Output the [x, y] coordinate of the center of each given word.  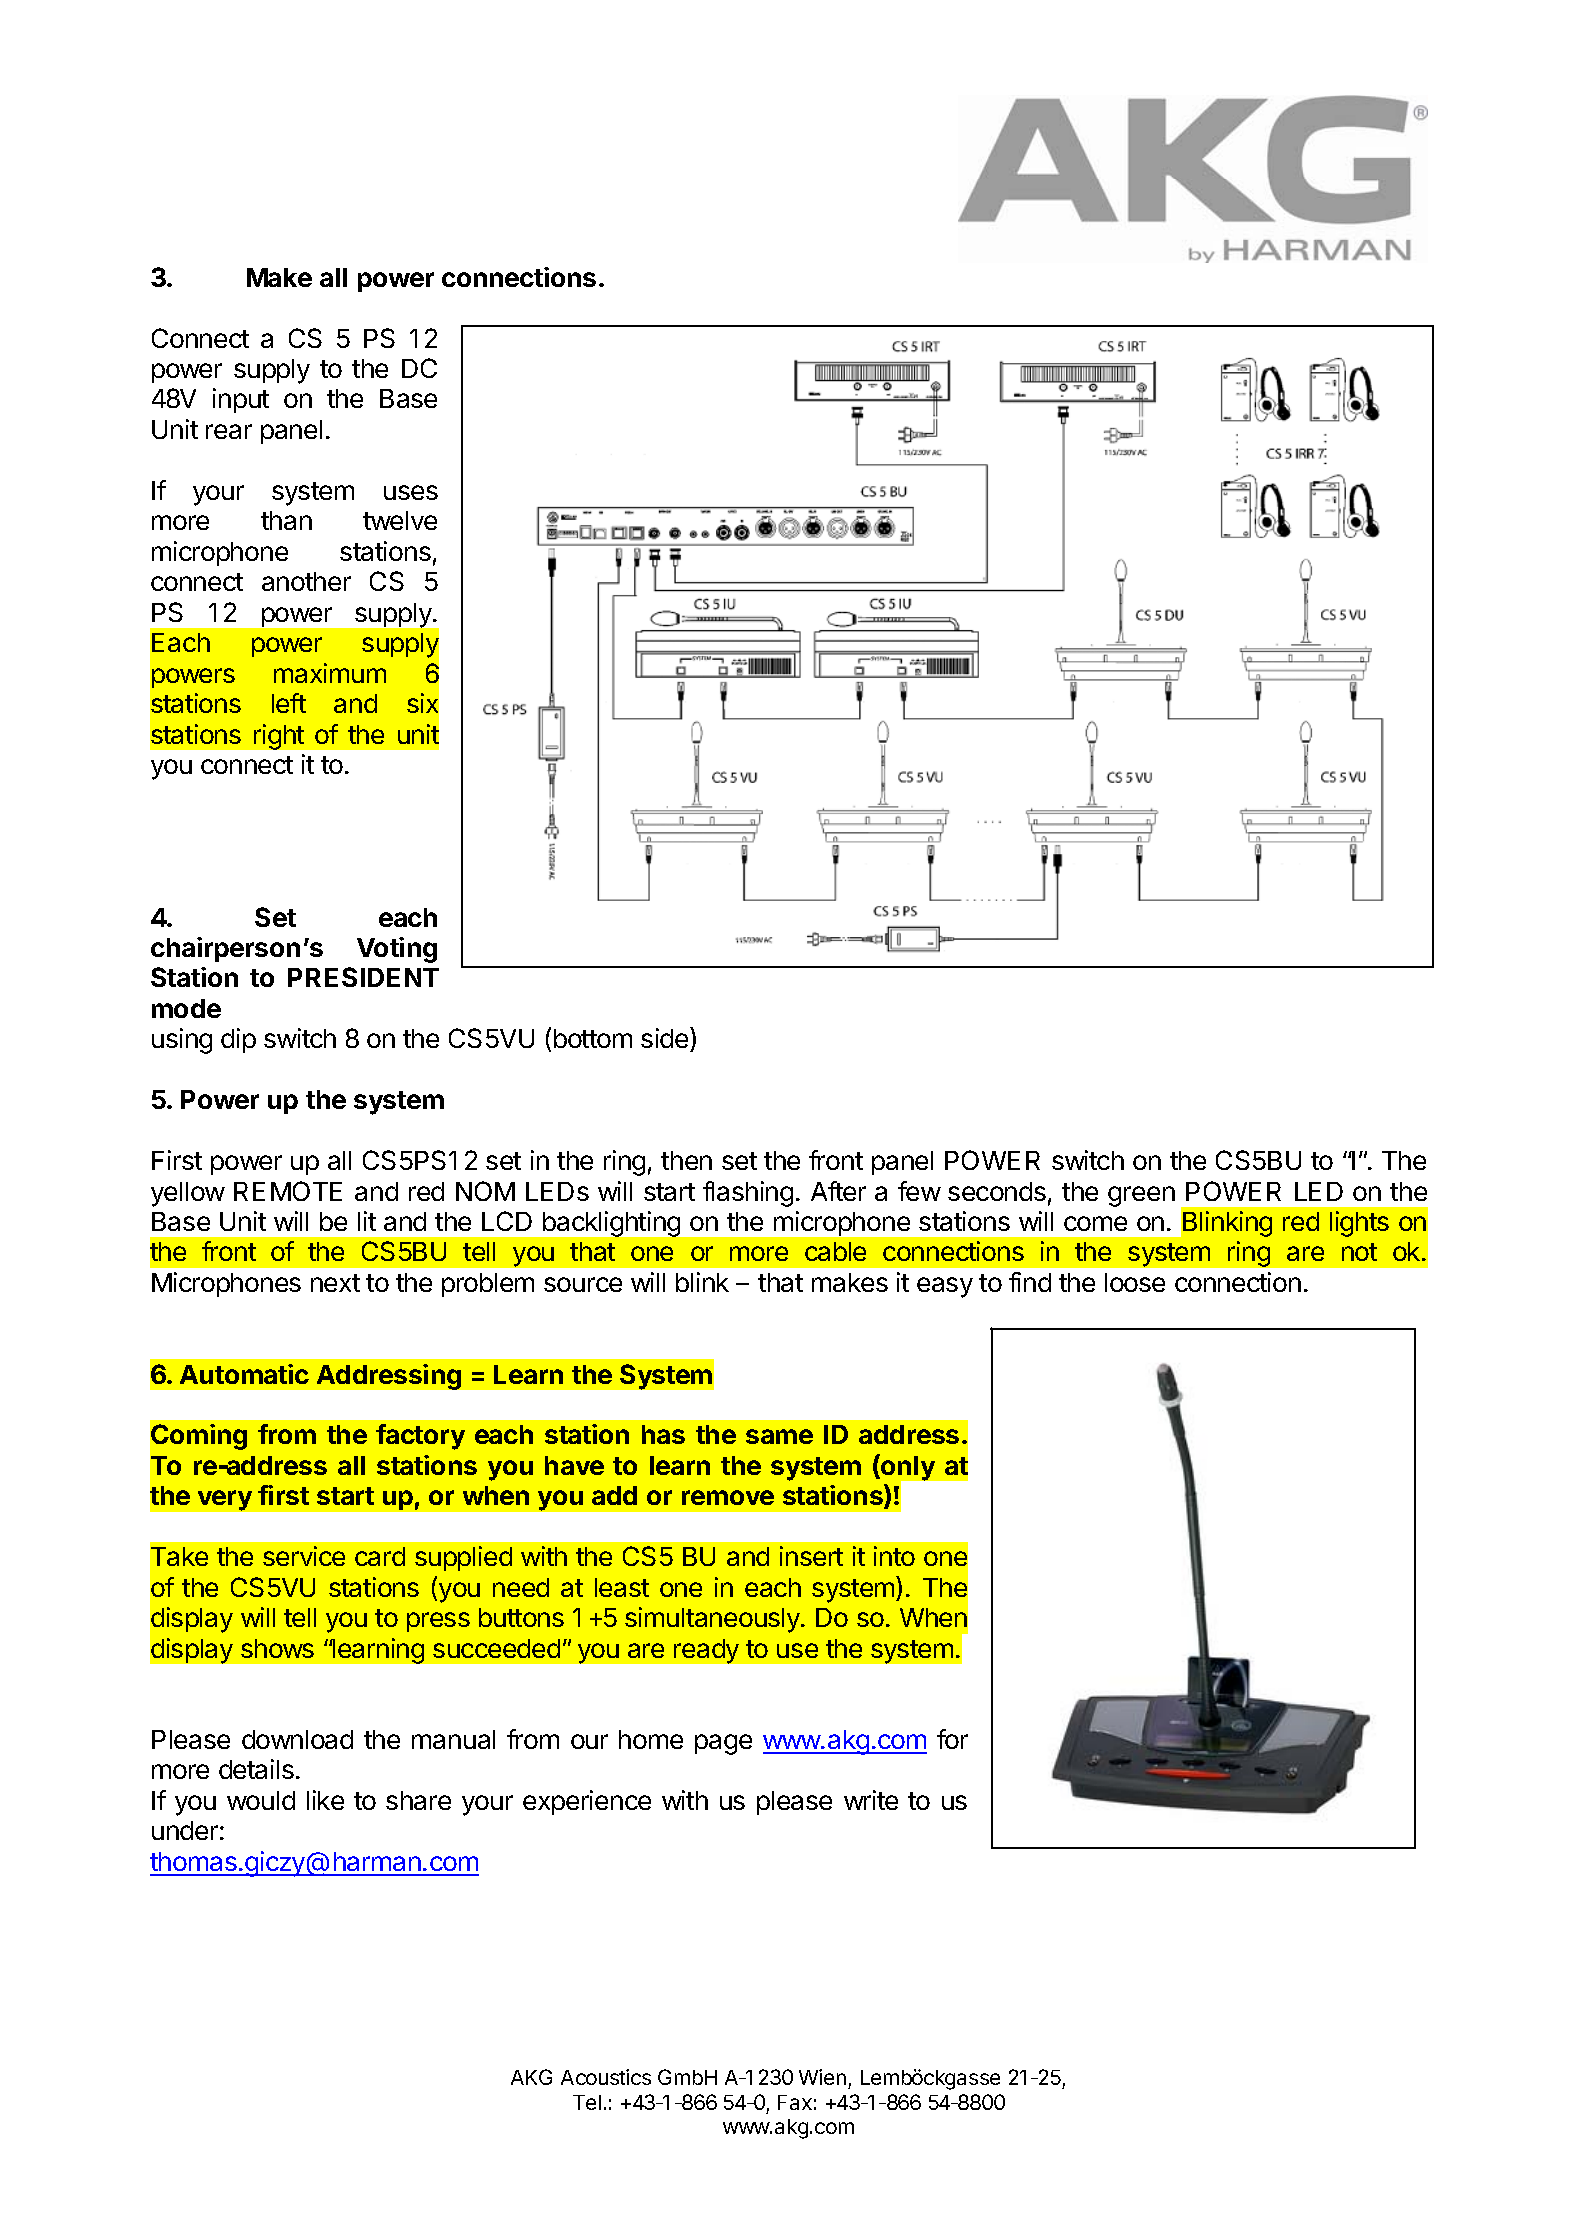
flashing [748, 1194]
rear [229, 431]
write [871, 1800]
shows [277, 1648]
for [952, 1739]
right [279, 737]
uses [411, 492]
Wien [822, 2077]
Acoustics [606, 2077]
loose [1135, 1282]
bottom [593, 1038]
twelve [400, 520]
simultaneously [713, 1620]
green [1141, 1196]
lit [367, 1221]
